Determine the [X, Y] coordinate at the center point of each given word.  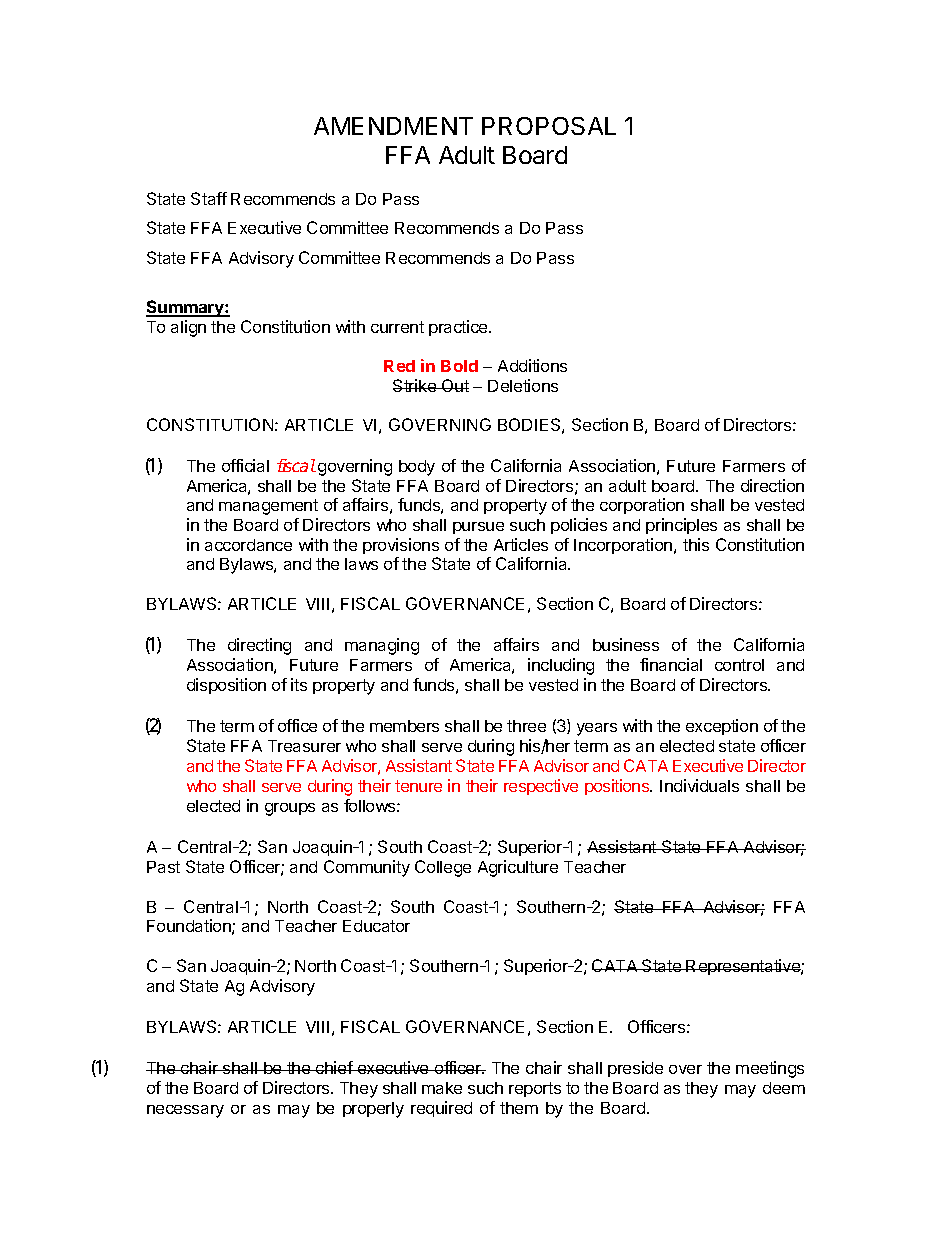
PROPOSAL [549, 126]
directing [259, 646]
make [442, 1088]
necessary [185, 1111]
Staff [209, 198]
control [739, 665]
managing [382, 646]
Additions [532, 365]
